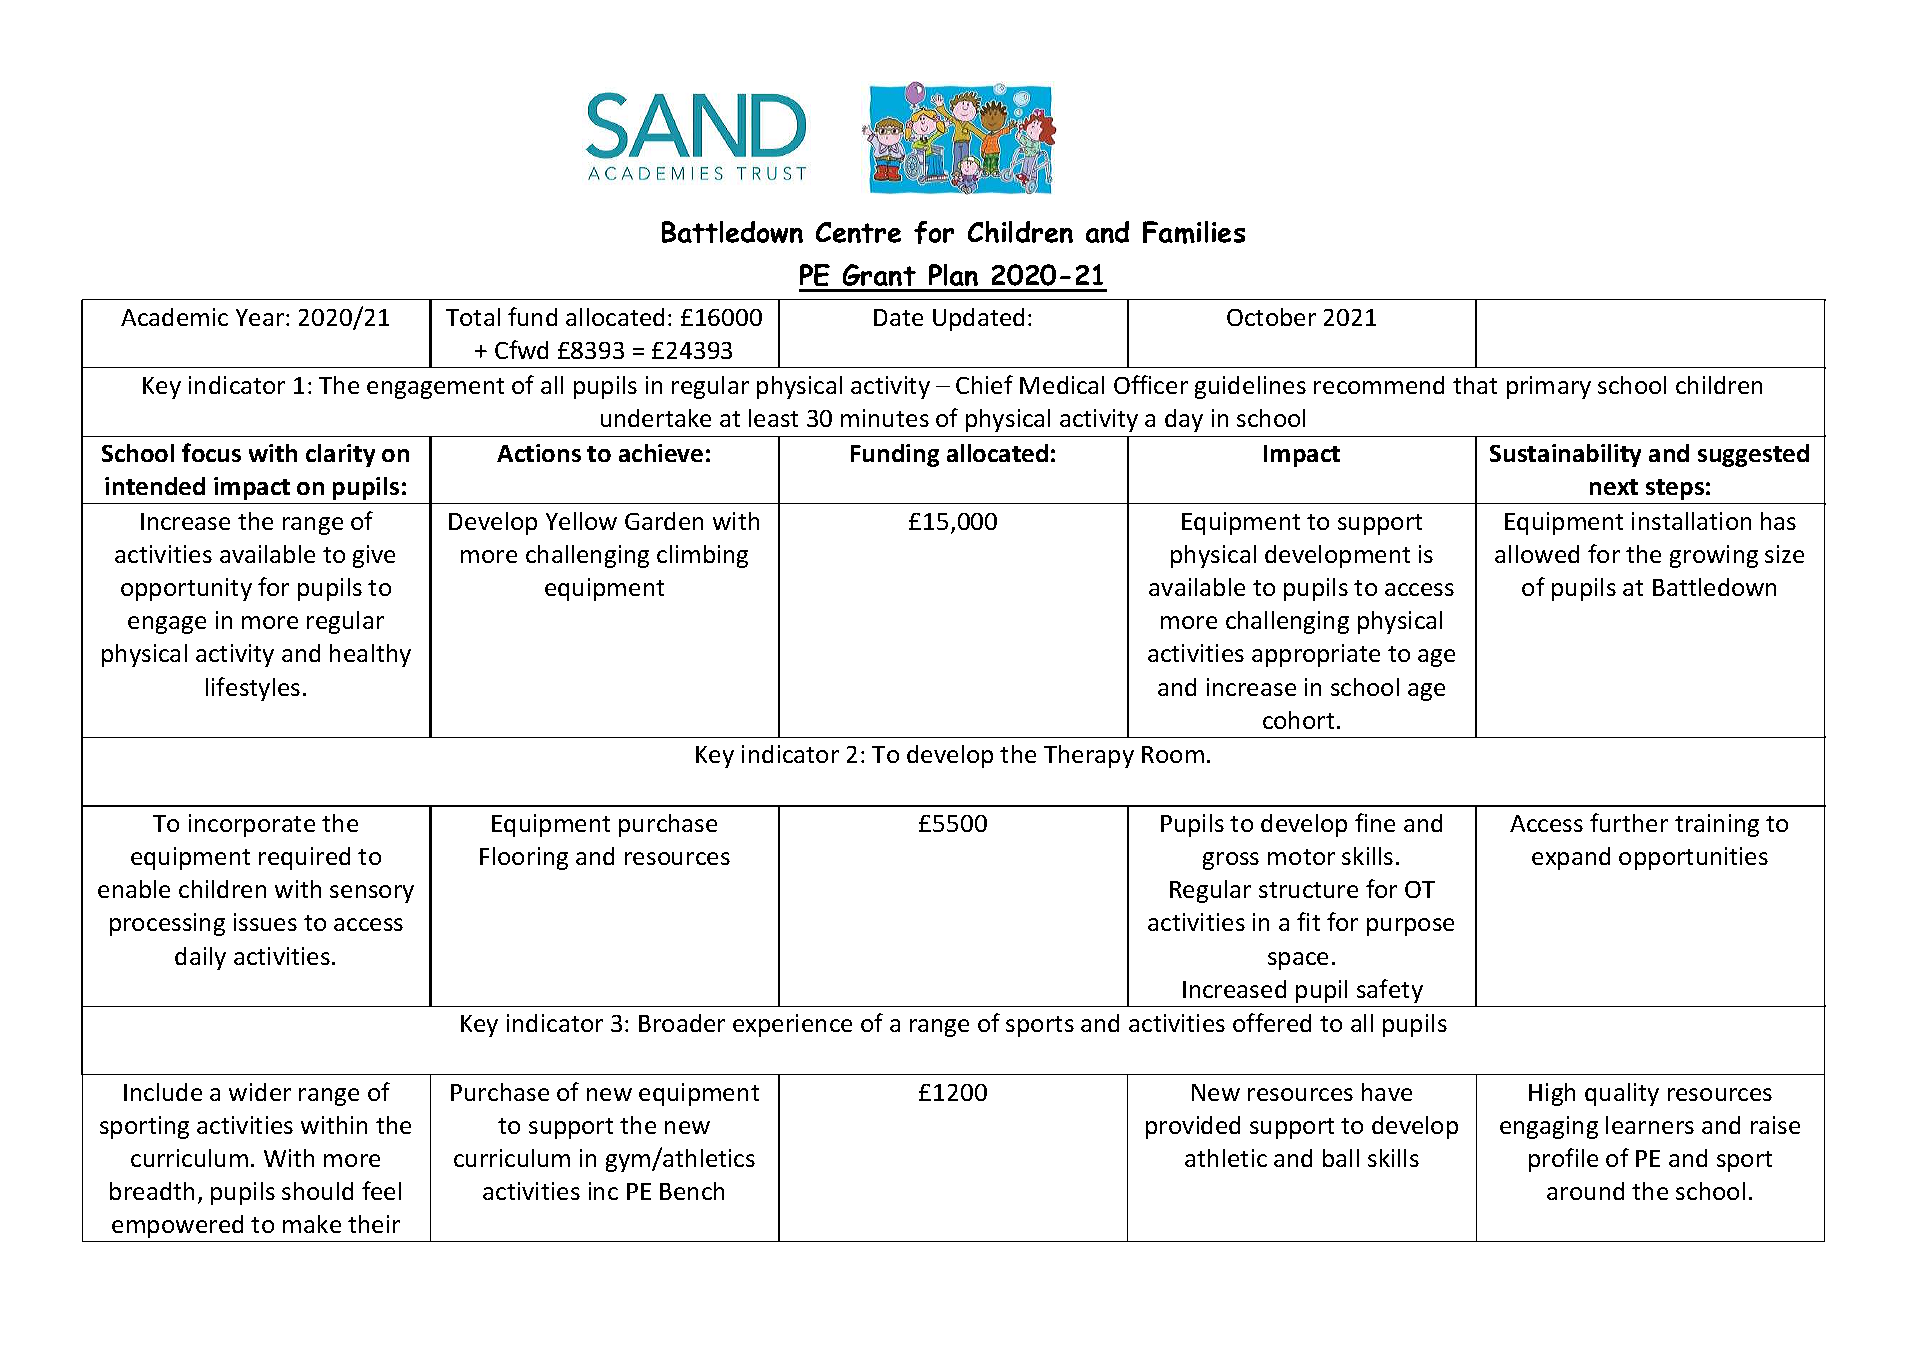 Image resolution: width=1907 pixels, height=1349 pixels. Describe the element at coordinates (340, 455) in the screenshot. I see `clarity` at that location.
